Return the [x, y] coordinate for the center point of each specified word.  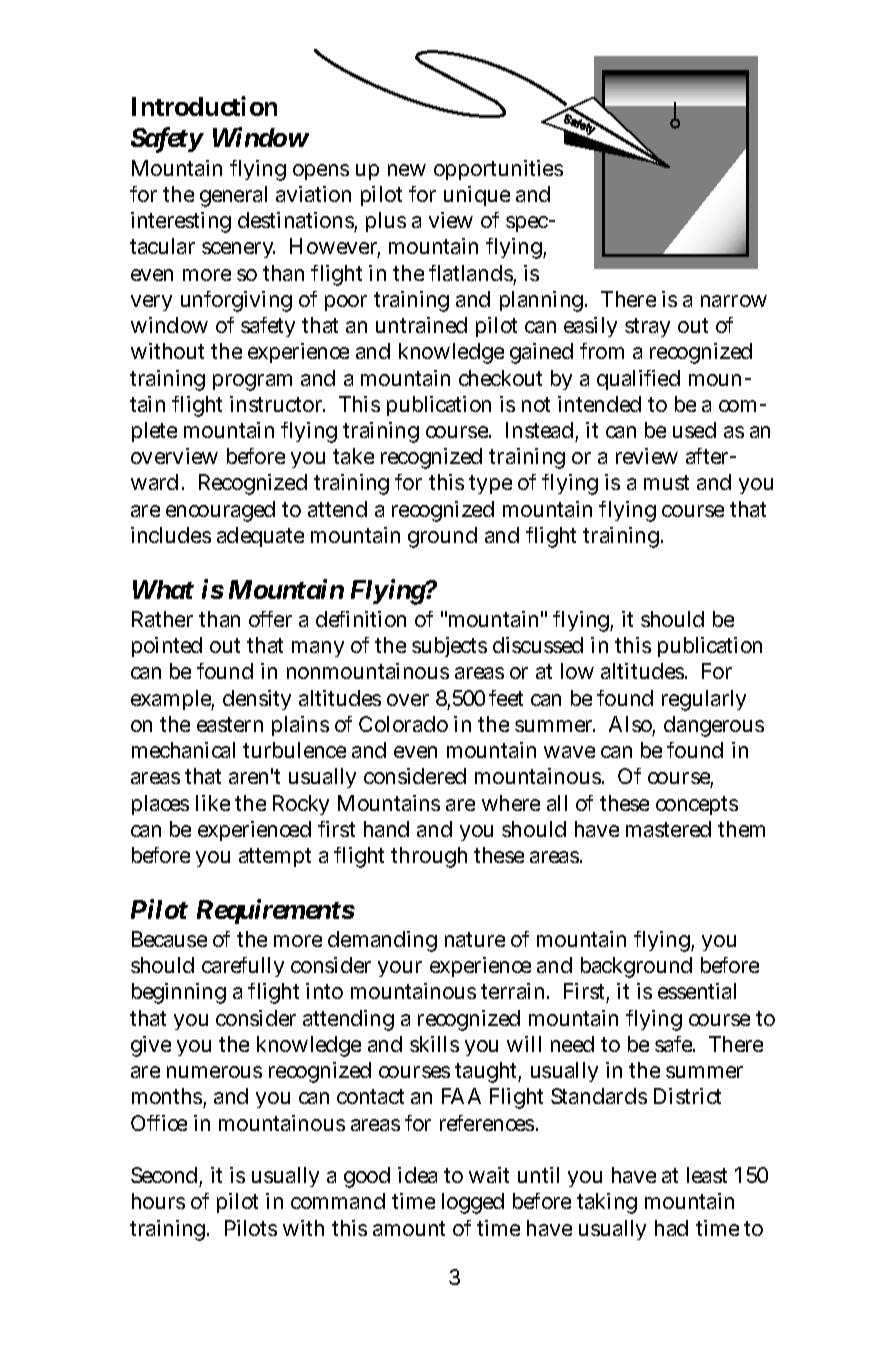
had [671, 1228]
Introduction [204, 106]
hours [158, 1201]
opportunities [498, 170]
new [407, 170]
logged [473, 1203]
